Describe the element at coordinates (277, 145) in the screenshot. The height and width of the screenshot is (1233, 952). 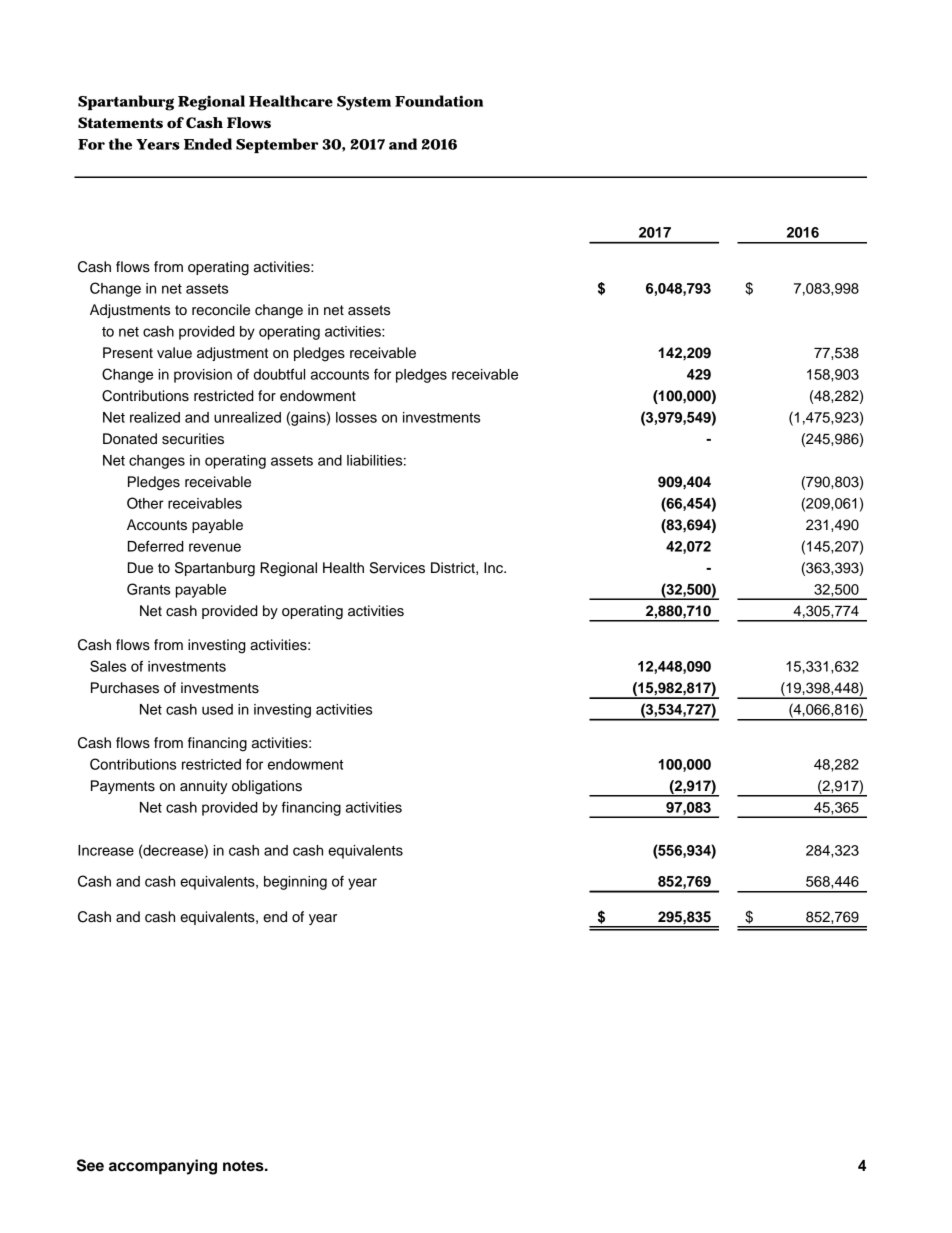
I see `September` at that location.
